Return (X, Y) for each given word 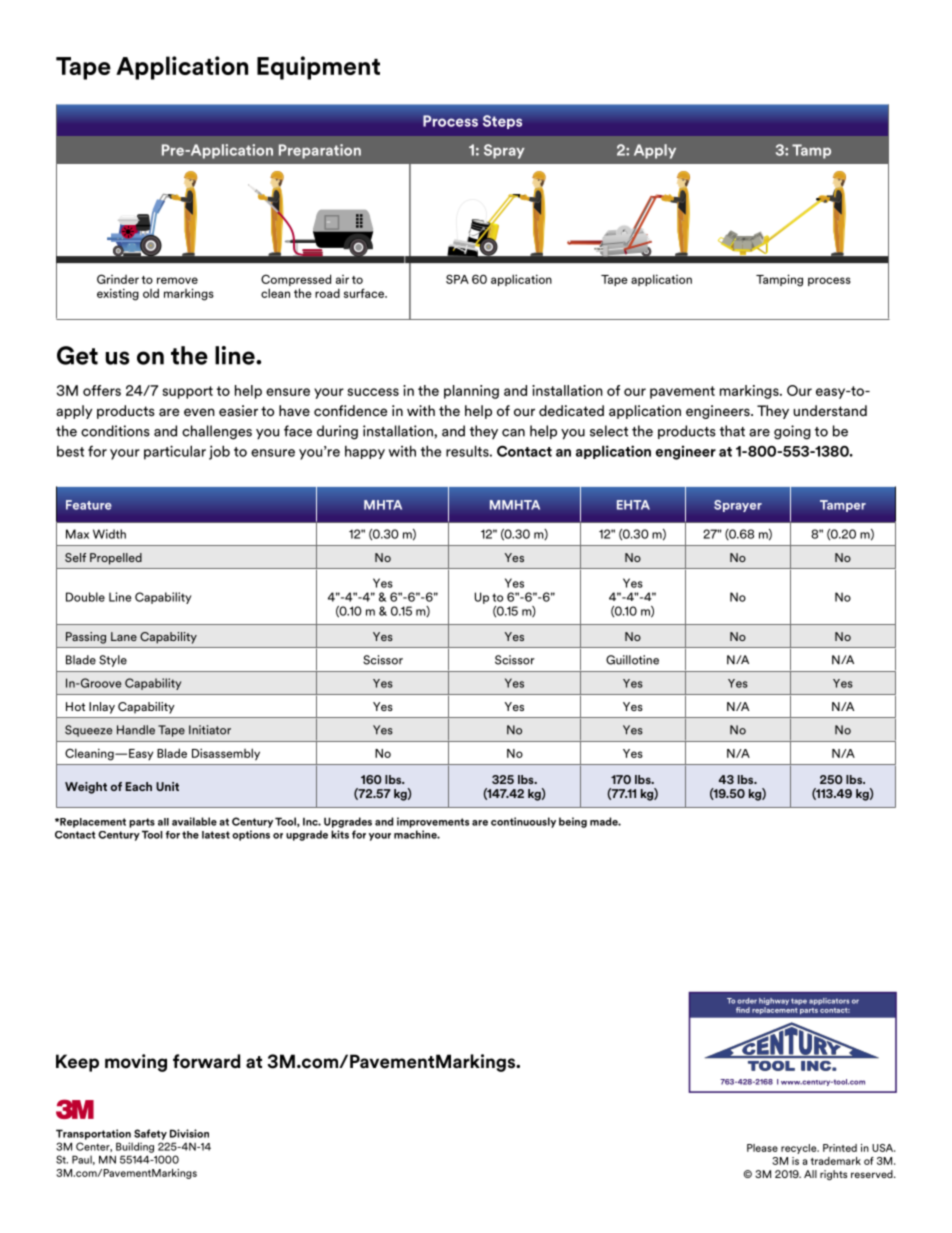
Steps (502, 122)
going (792, 432)
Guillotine (632, 660)
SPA (457, 279)
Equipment (318, 68)
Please (762, 1148)
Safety (150, 1134)
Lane (124, 636)
